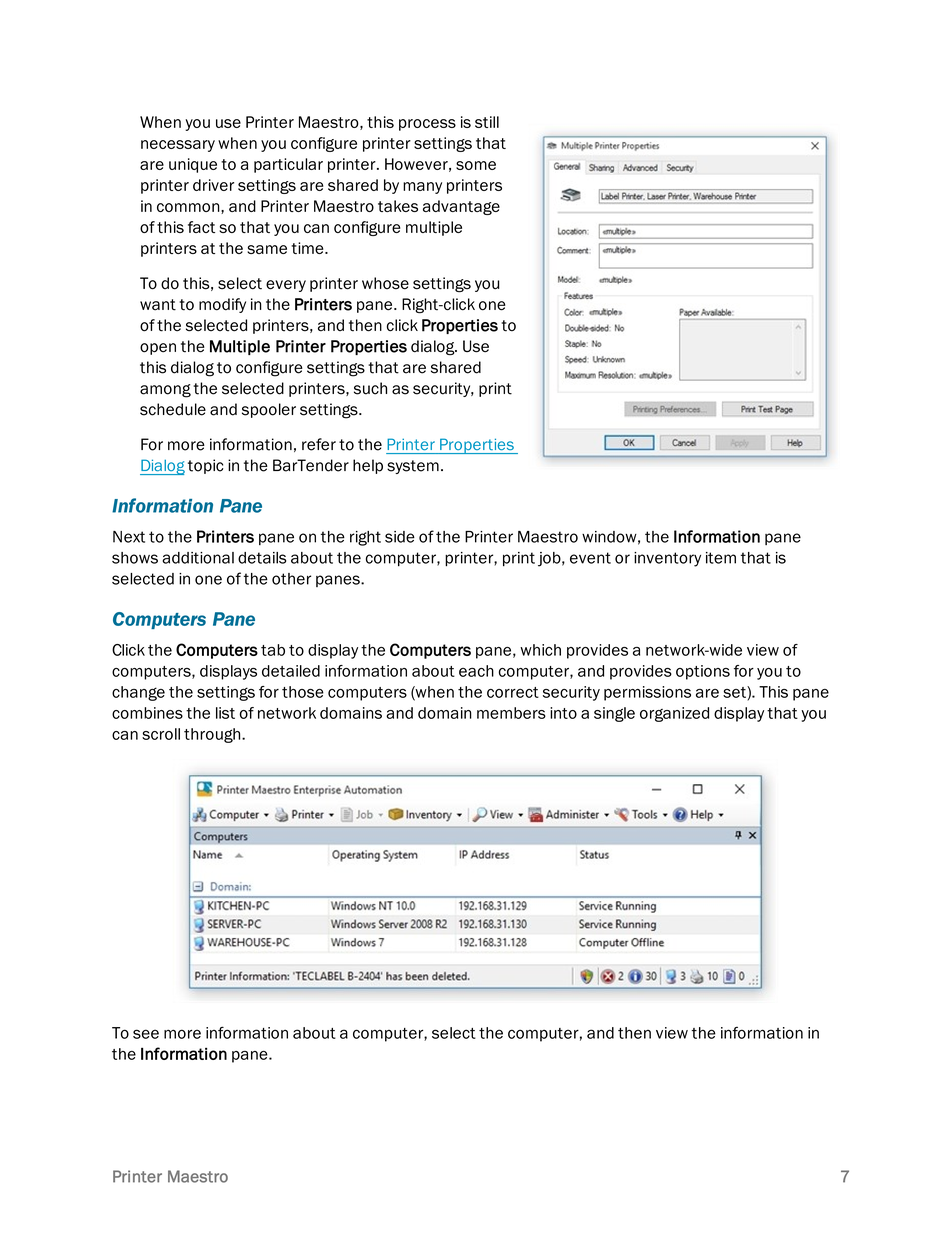  Describe the element at coordinates (146, 1034) in the document. I see `see` at that location.
